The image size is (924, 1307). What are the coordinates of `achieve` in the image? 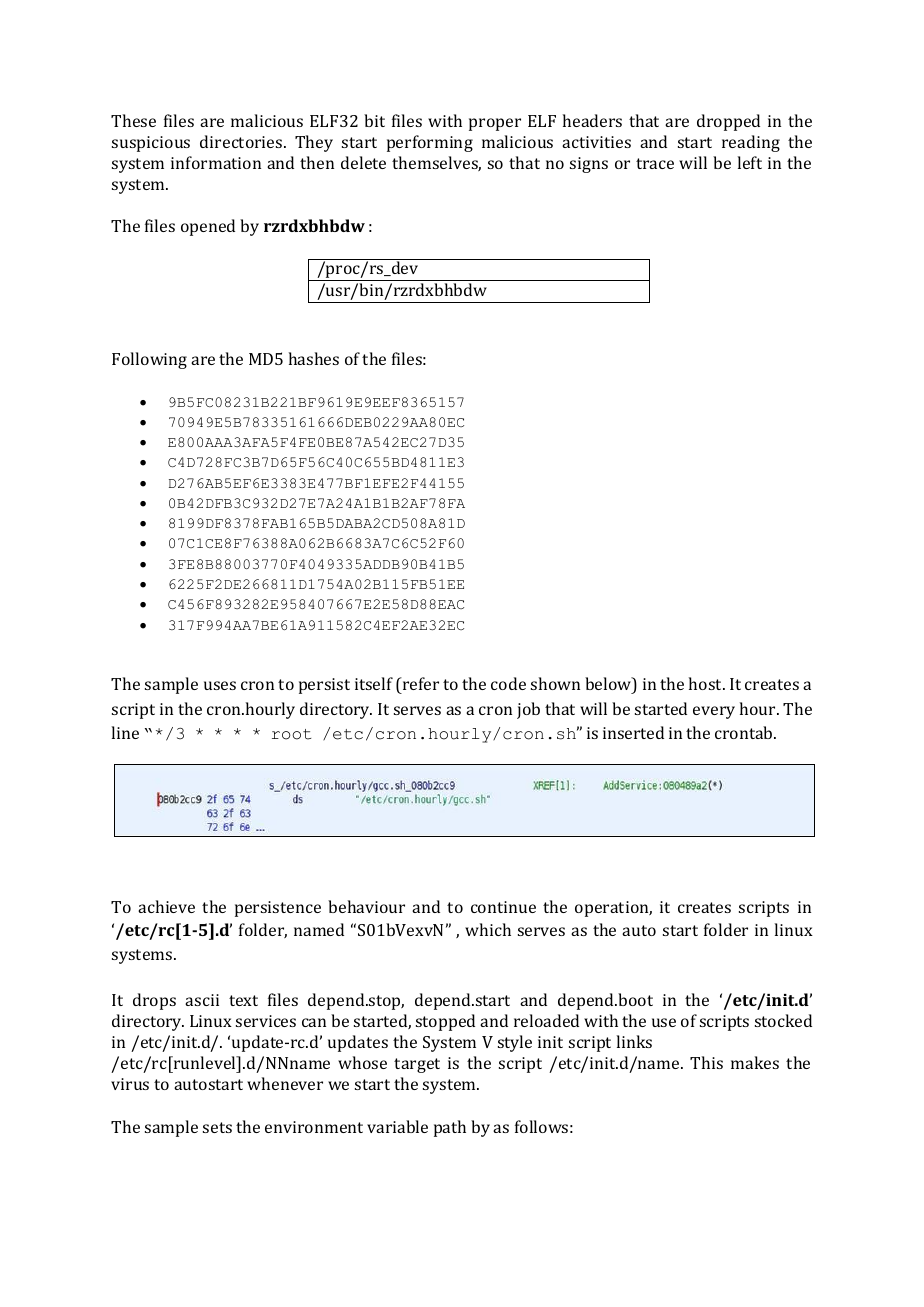 It's located at (166, 906).
